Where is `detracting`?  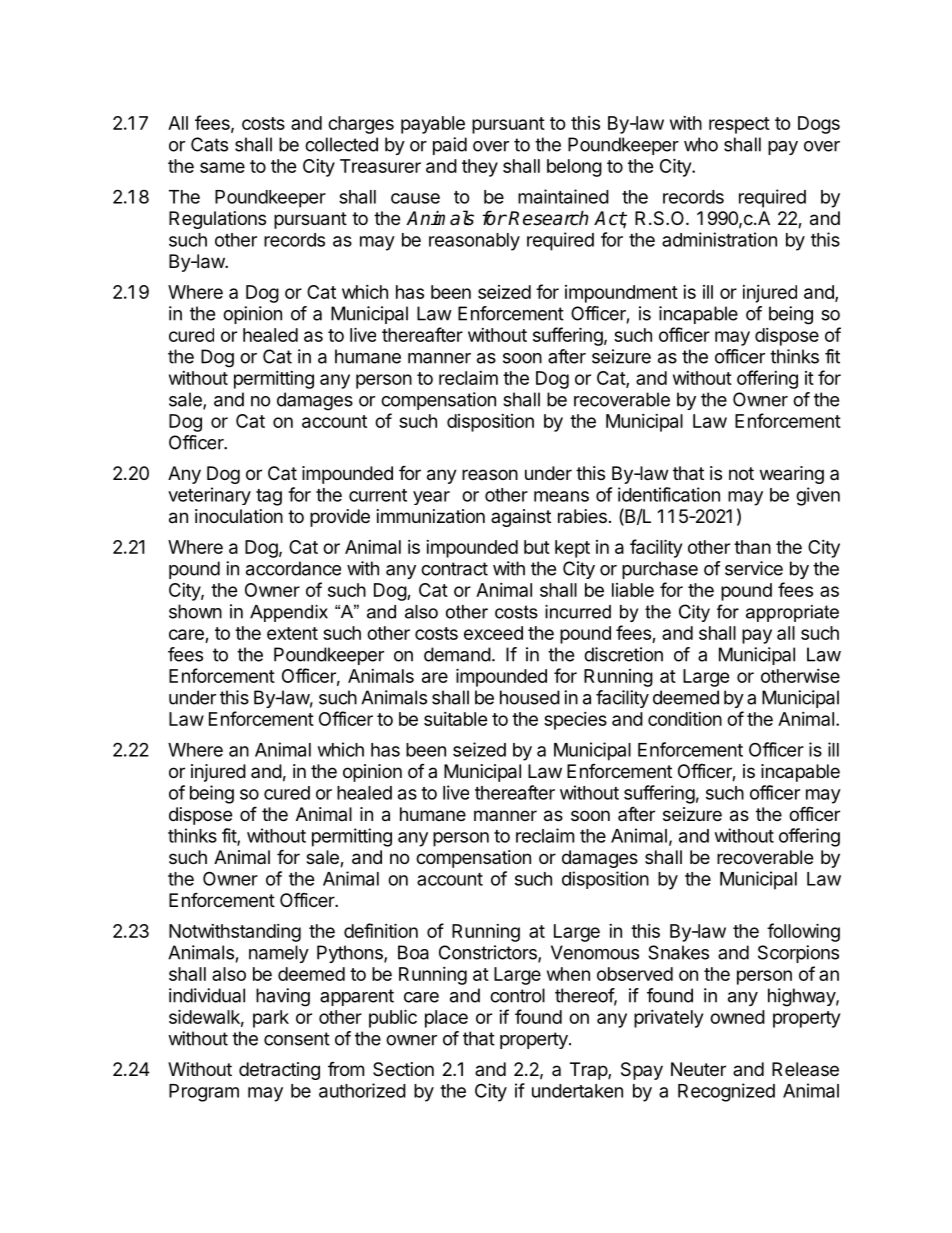
detracting is located at coordinates (279, 1071).
